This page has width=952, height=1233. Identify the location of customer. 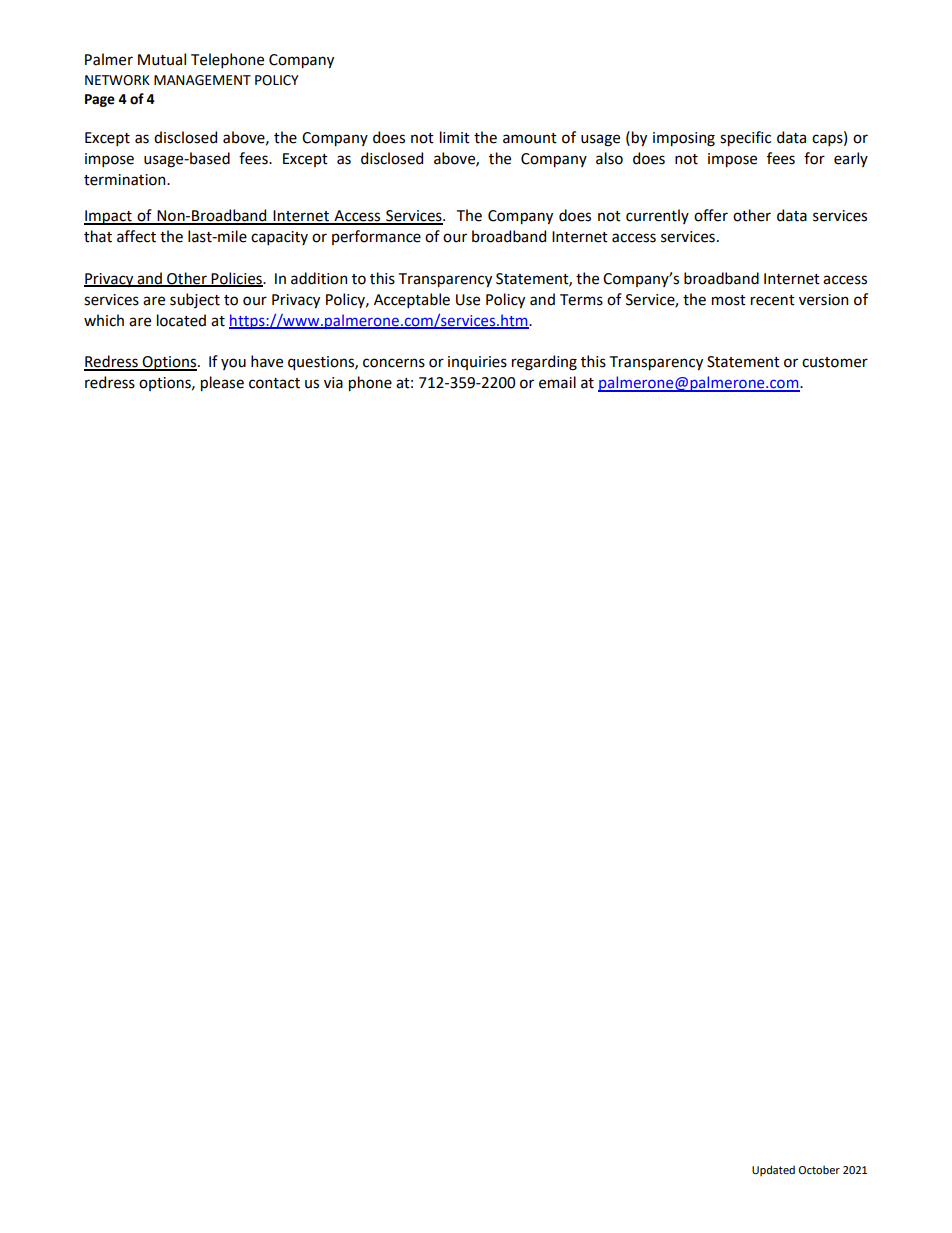
(835, 362).
